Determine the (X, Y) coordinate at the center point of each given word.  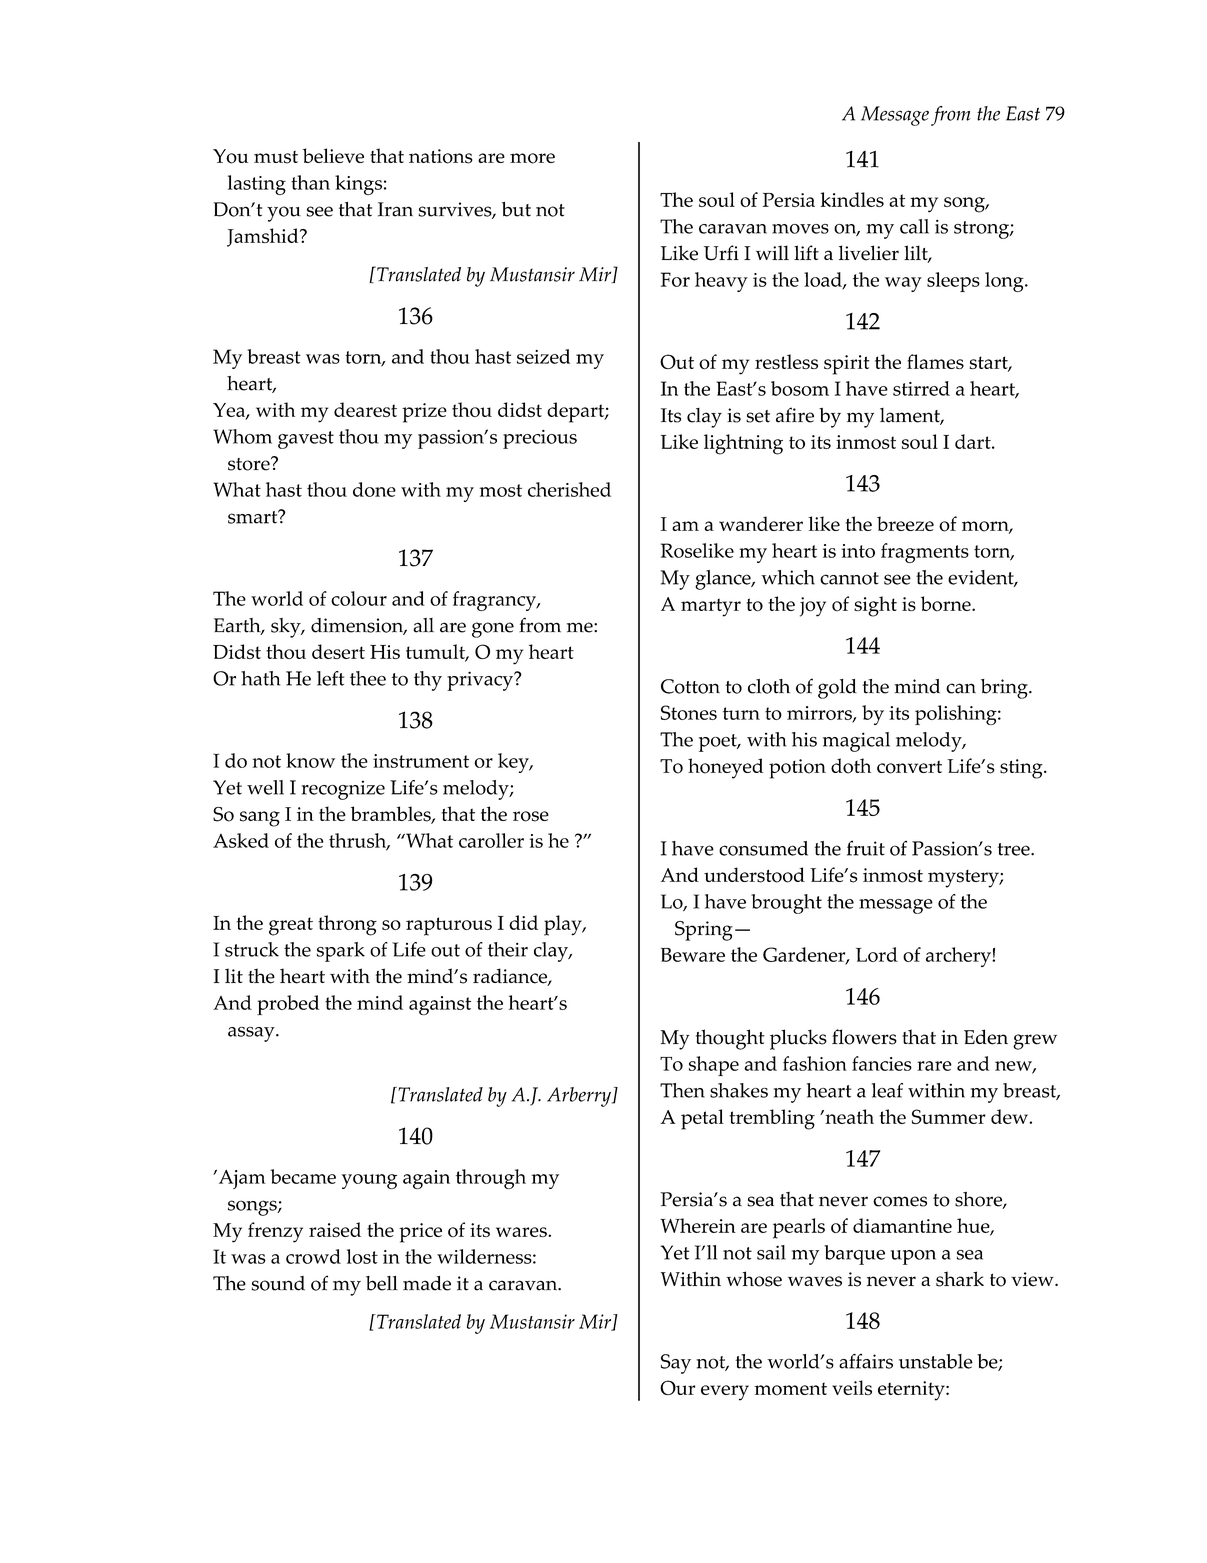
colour (359, 598)
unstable (936, 1361)
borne (947, 604)
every (725, 1393)
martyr (711, 607)
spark (341, 952)
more (532, 158)
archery (959, 957)
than (310, 182)
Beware (693, 955)
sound (278, 1283)
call (914, 226)
